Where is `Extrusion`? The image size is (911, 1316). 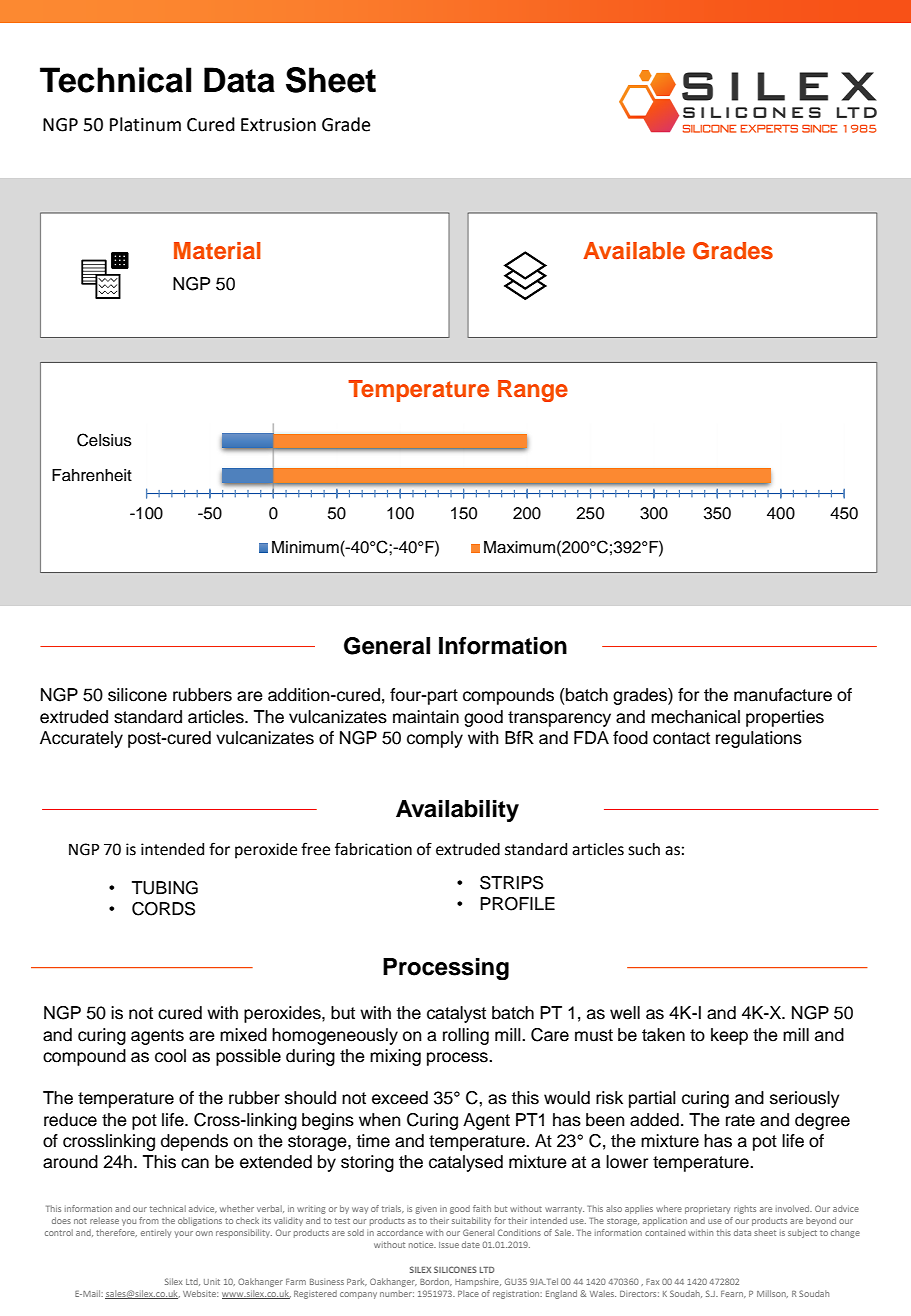
Extrusion is located at coordinates (278, 125).
